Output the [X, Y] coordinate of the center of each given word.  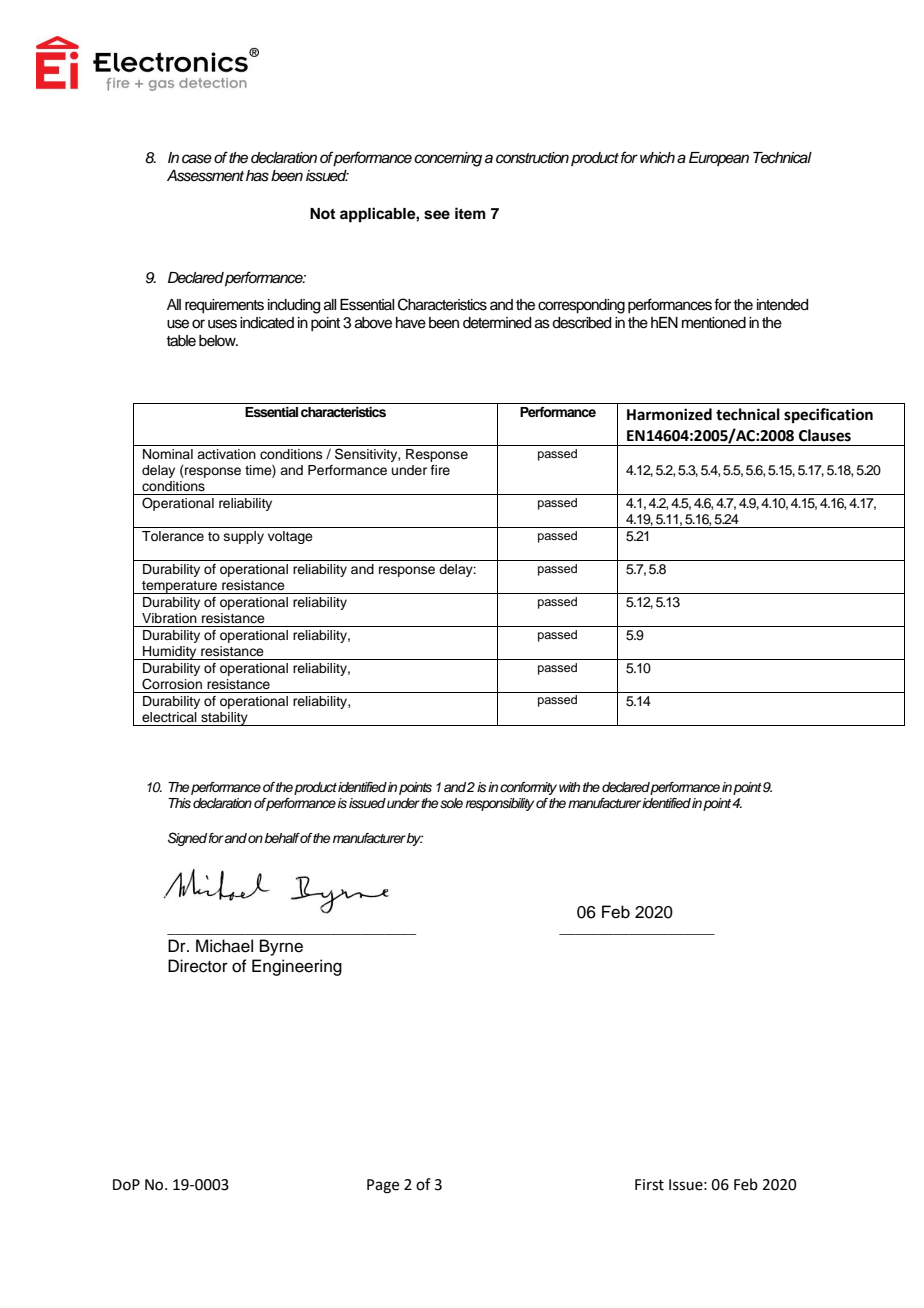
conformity [528, 788]
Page [383, 1186]
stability [224, 719]
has [257, 176]
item [470, 213]
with [569, 787]
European [719, 159]
